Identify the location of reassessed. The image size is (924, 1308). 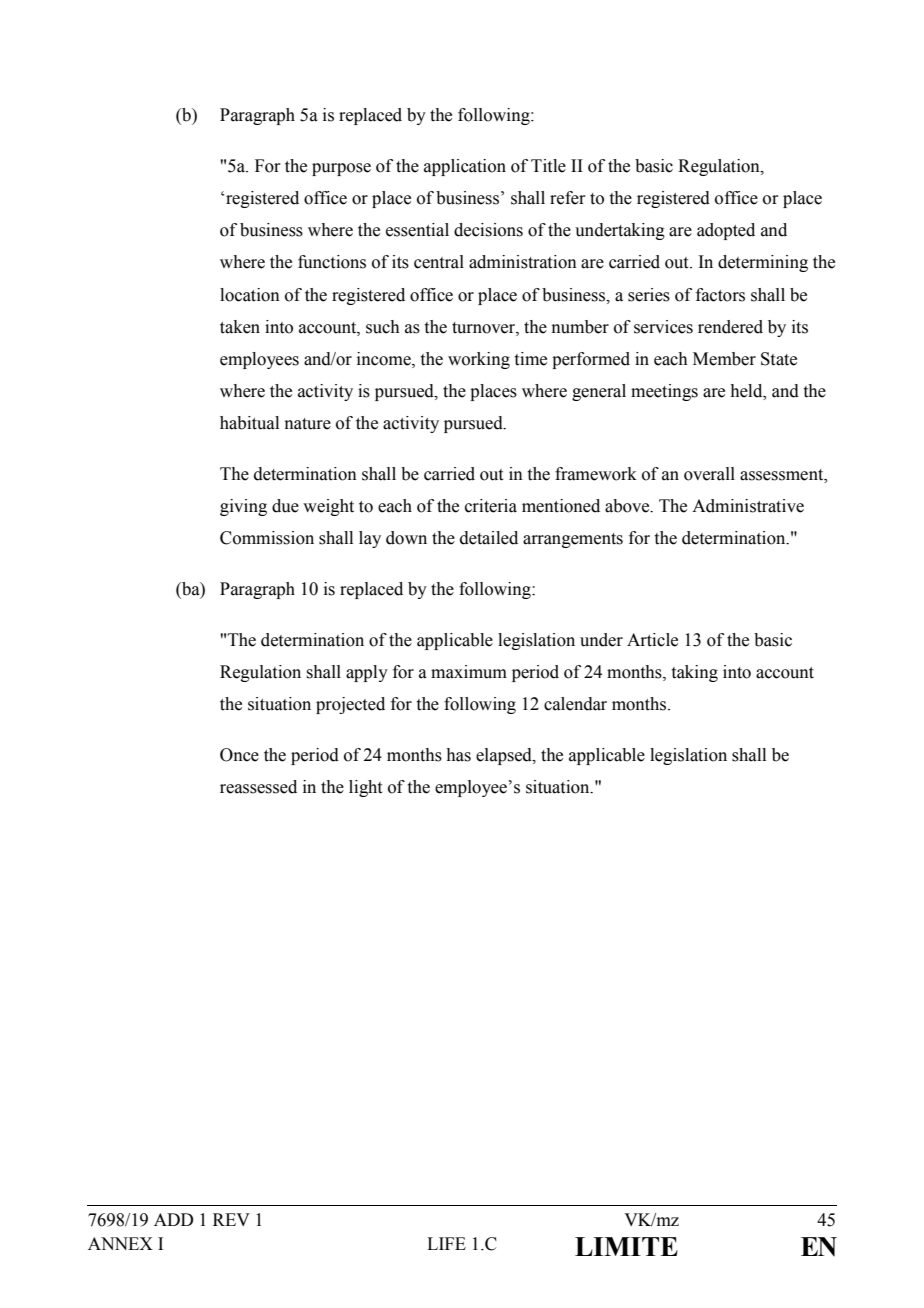
(258, 787).
